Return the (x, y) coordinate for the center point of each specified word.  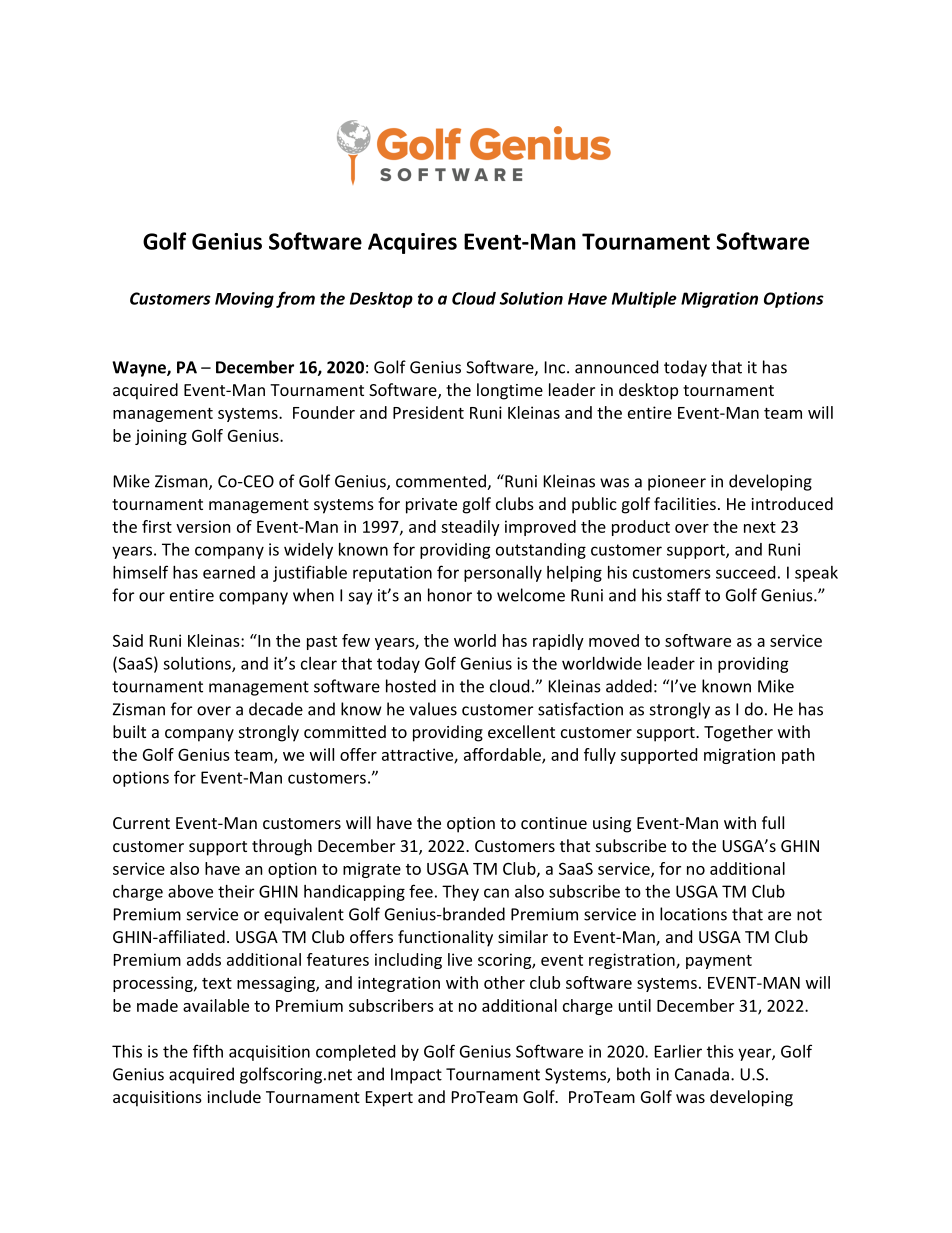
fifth (208, 1051)
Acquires (412, 243)
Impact (416, 1076)
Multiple (644, 300)
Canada (702, 1074)
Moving (244, 300)
